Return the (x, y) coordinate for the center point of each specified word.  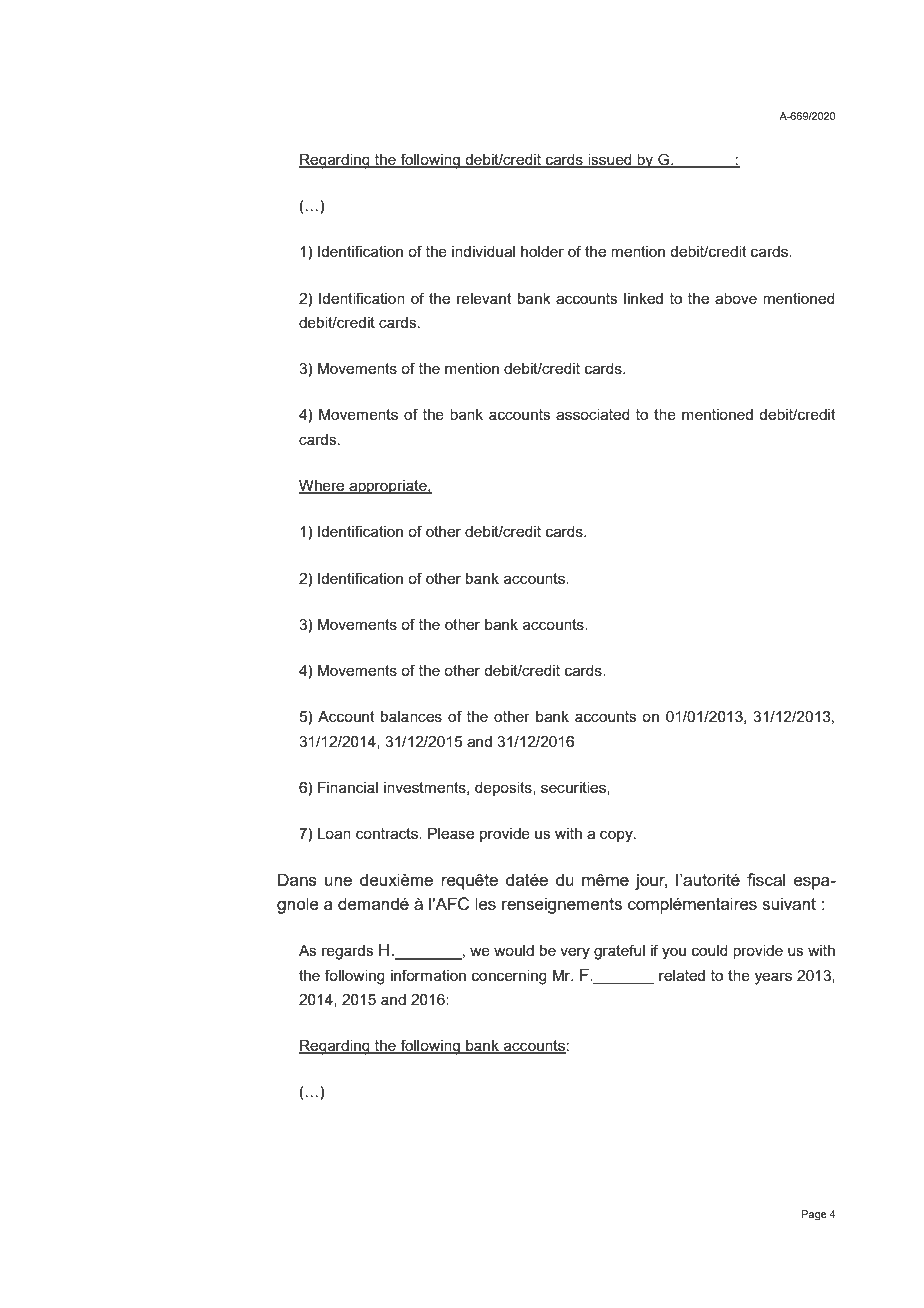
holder (542, 251)
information (428, 975)
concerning (509, 977)
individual (483, 251)
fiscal (766, 879)
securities (574, 788)
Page (814, 1215)
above (736, 298)
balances (411, 716)
